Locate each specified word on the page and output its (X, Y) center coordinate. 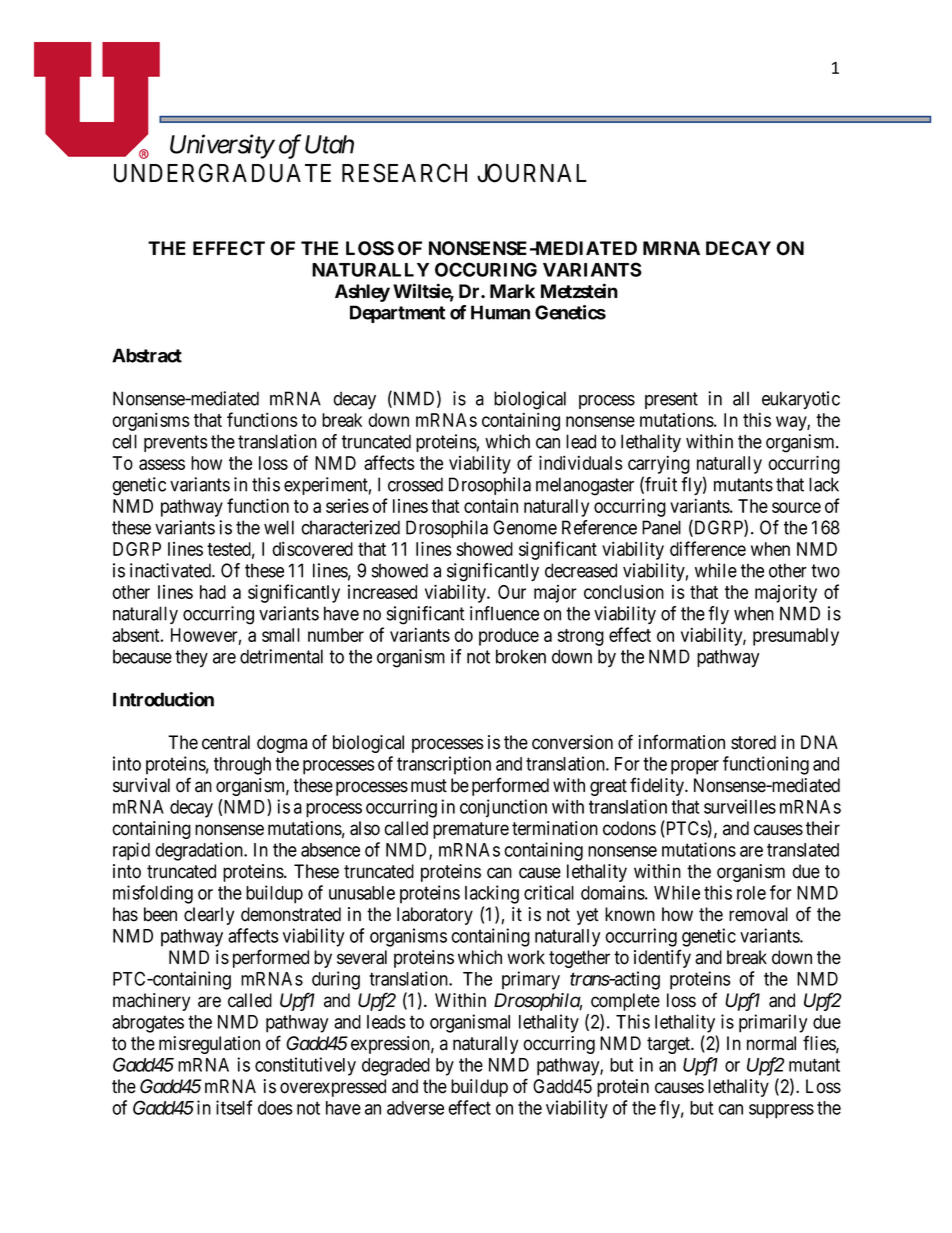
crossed (415, 484)
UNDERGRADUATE (222, 173)
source (796, 507)
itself (234, 1107)
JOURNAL (532, 173)
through (242, 766)
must (429, 786)
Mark (512, 291)
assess (162, 464)
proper (695, 767)
